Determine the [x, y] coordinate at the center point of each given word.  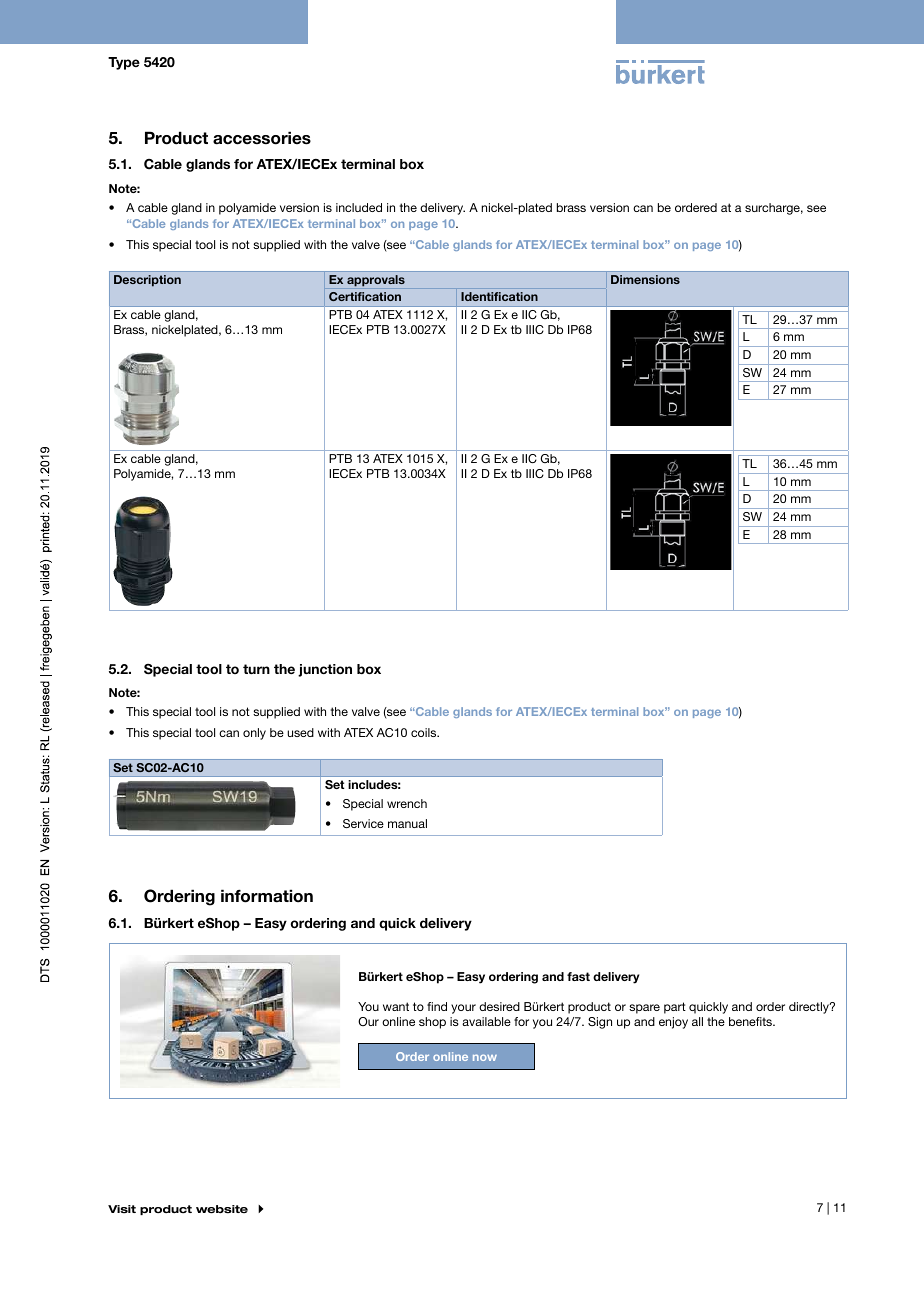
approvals [376, 281]
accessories [262, 138]
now [485, 1057]
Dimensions [645, 279]
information [267, 896]
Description [147, 281]
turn [256, 669]
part [675, 1008]
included [359, 207]
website [222, 1209]
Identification [499, 296]
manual [407, 823]
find [437, 1006]
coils [425, 732]
